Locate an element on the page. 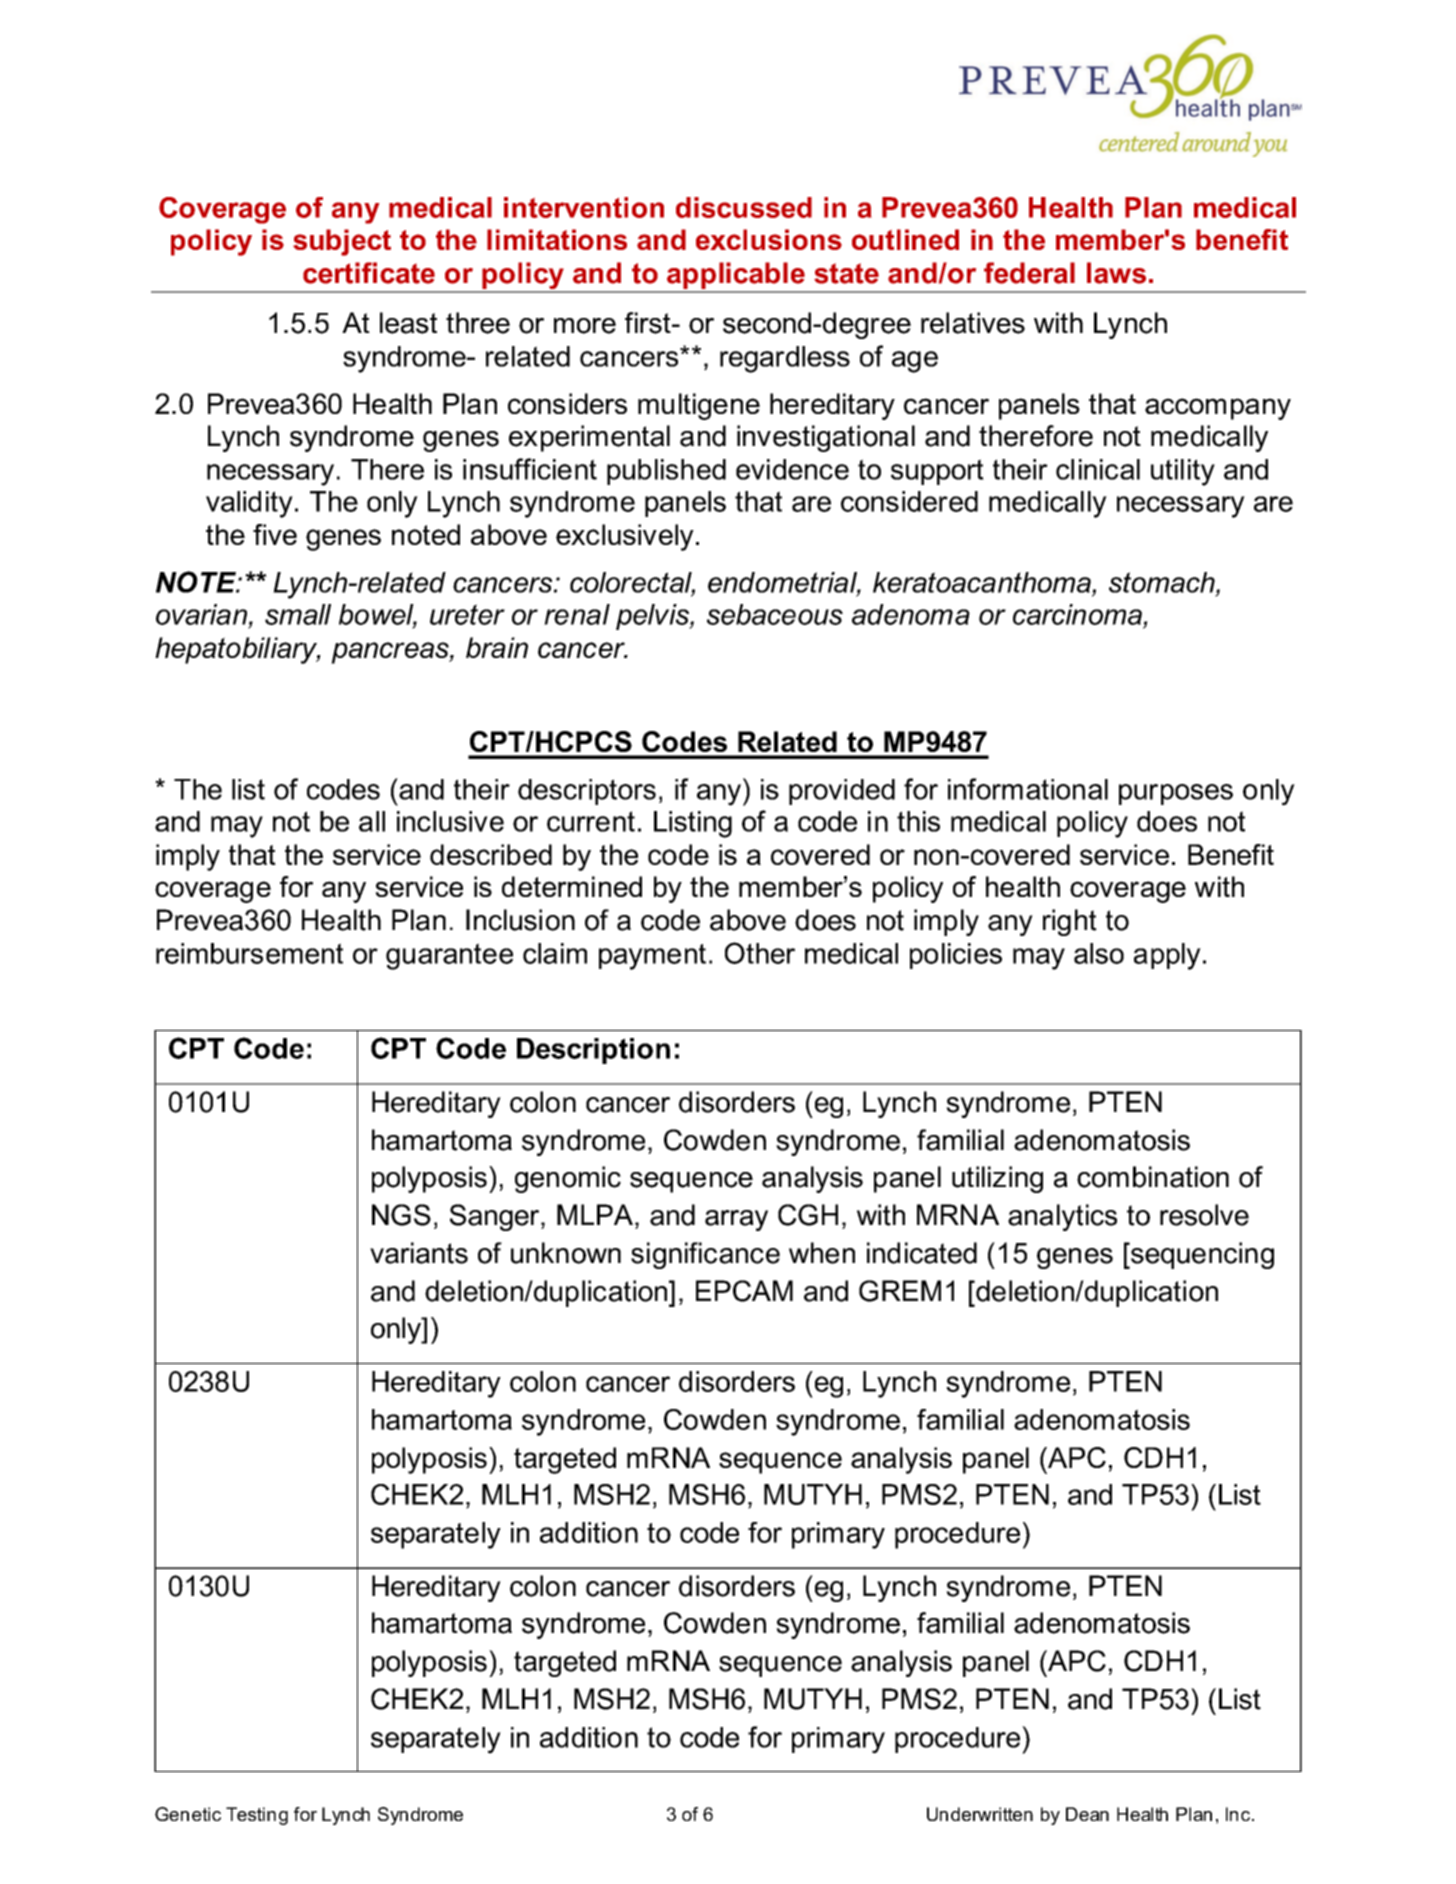 The width and height of the image is (1456, 1884). variants is located at coordinates (419, 1253).
